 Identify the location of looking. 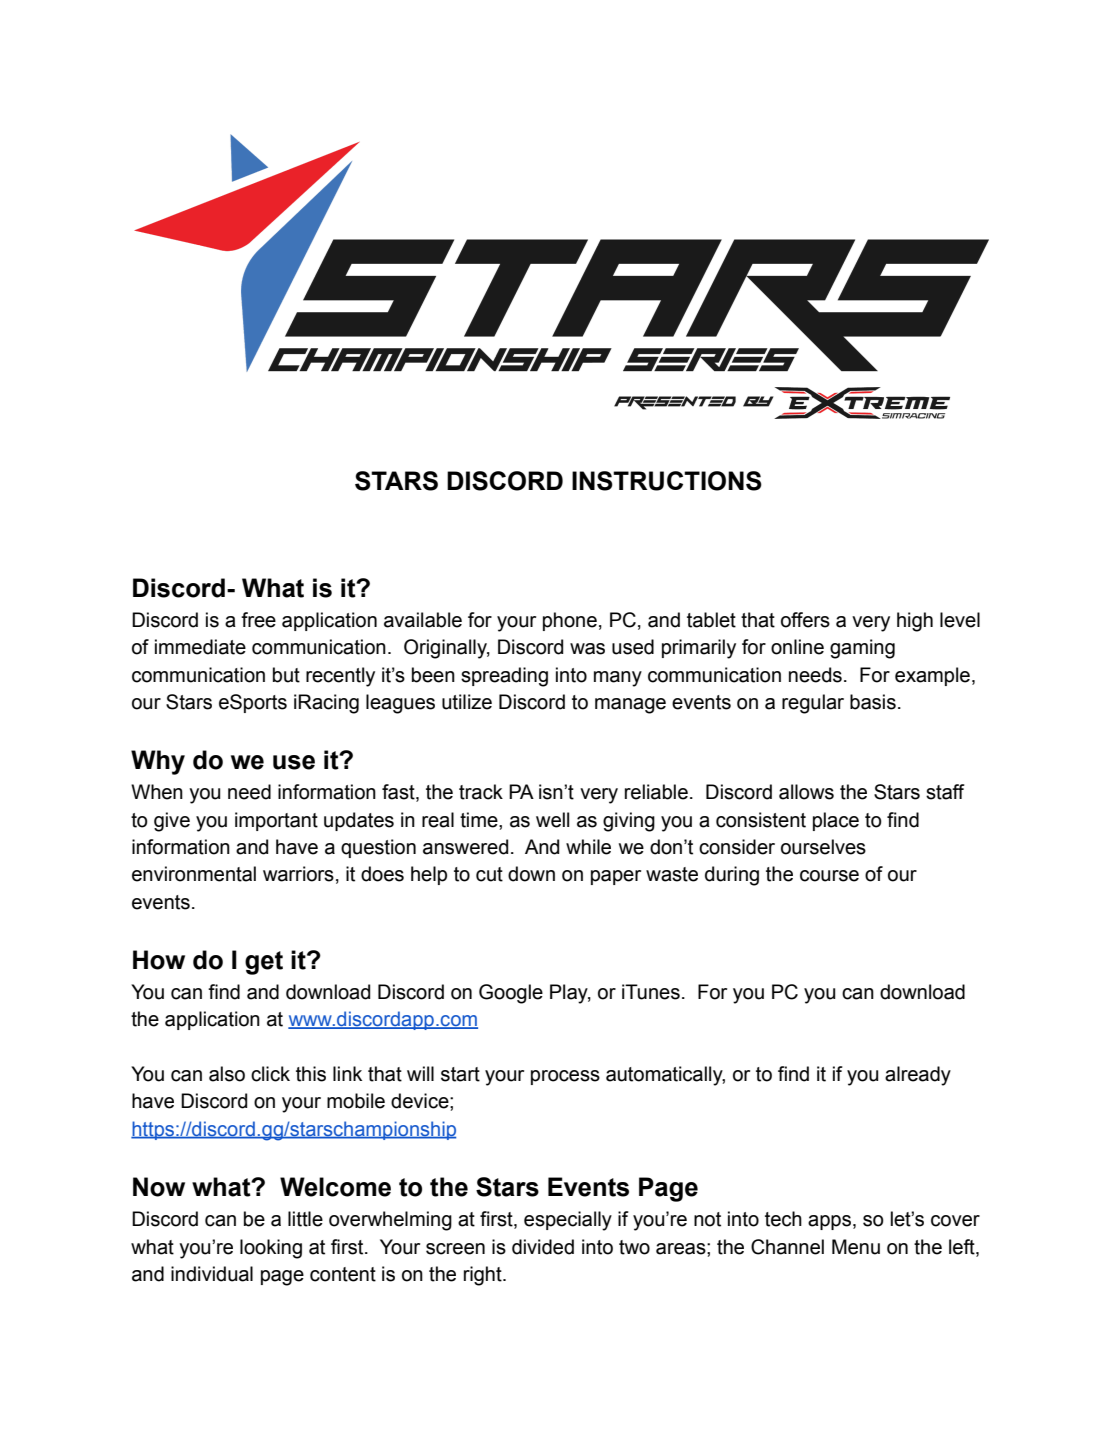
(271, 1249).
